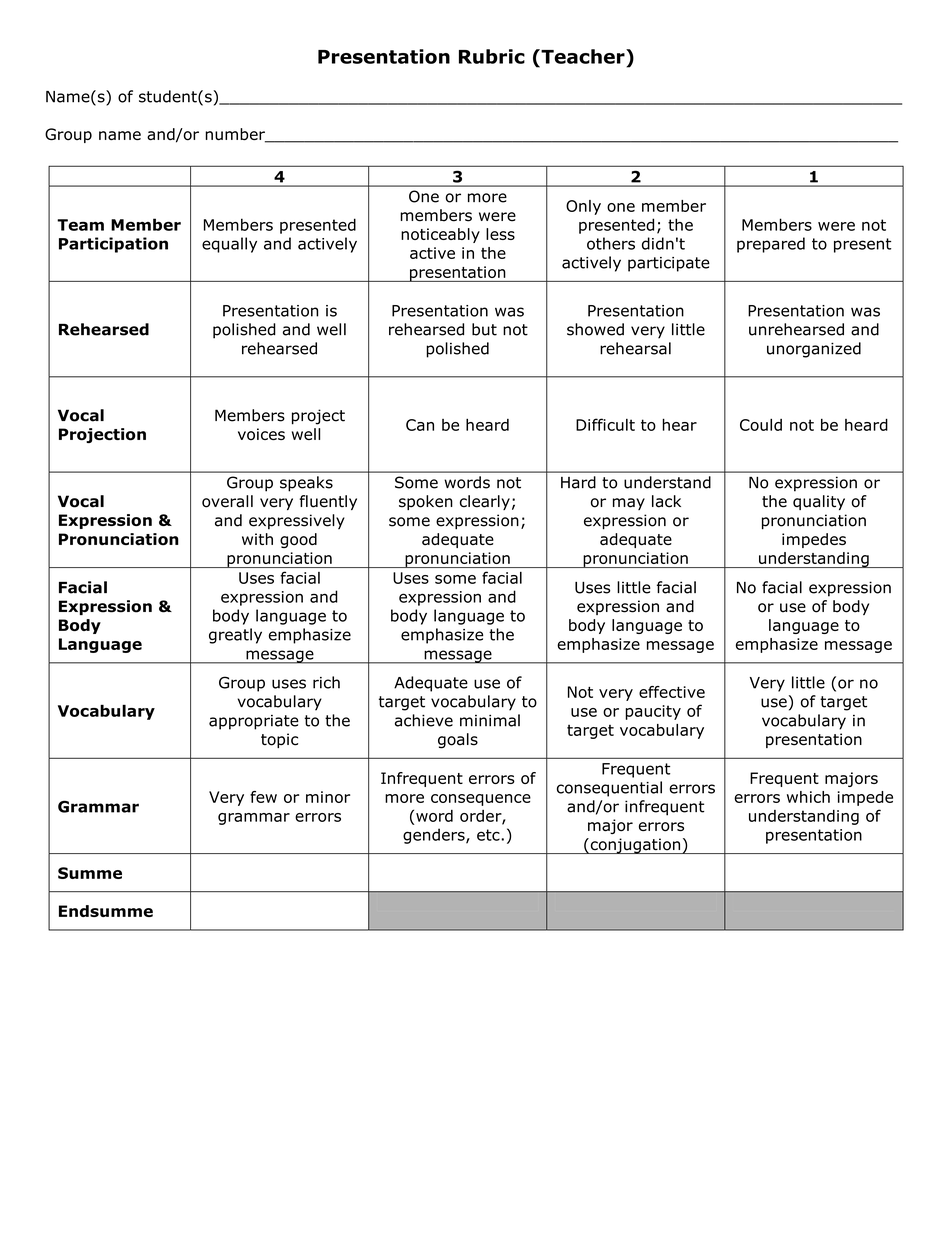  Describe the element at coordinates (420, 425) in the image. I see `Can` at that location.
